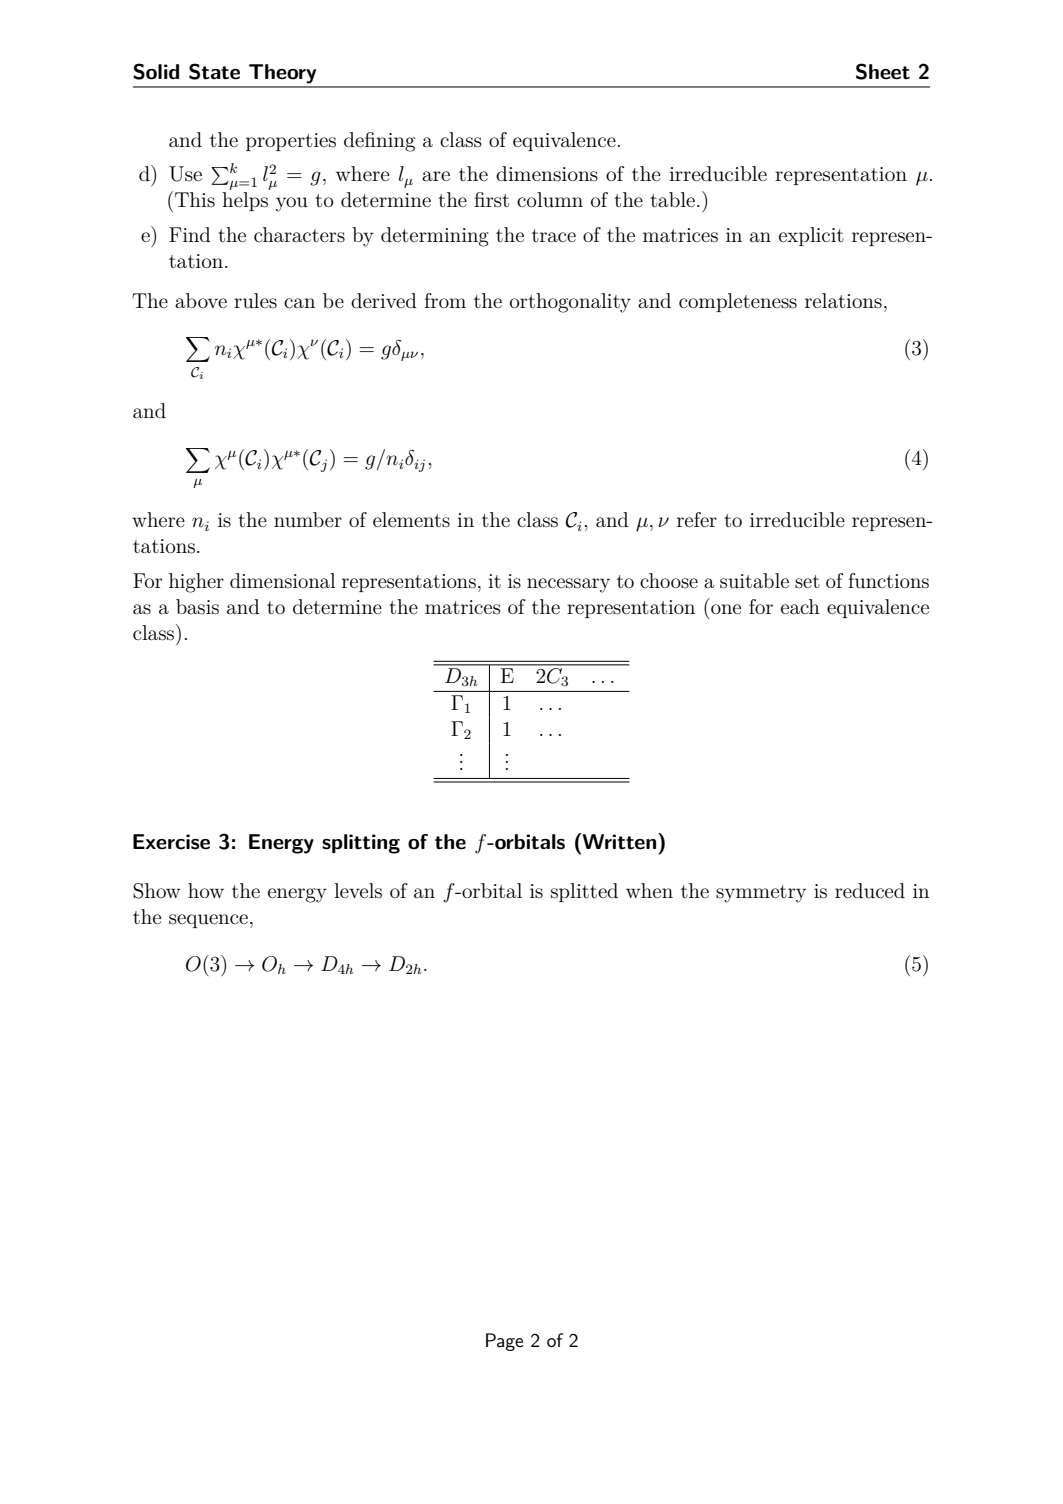 This document has width=1063, height=1504. Describe the element at coordinates (504, 1342) in the document. I see `Page` at that location.
